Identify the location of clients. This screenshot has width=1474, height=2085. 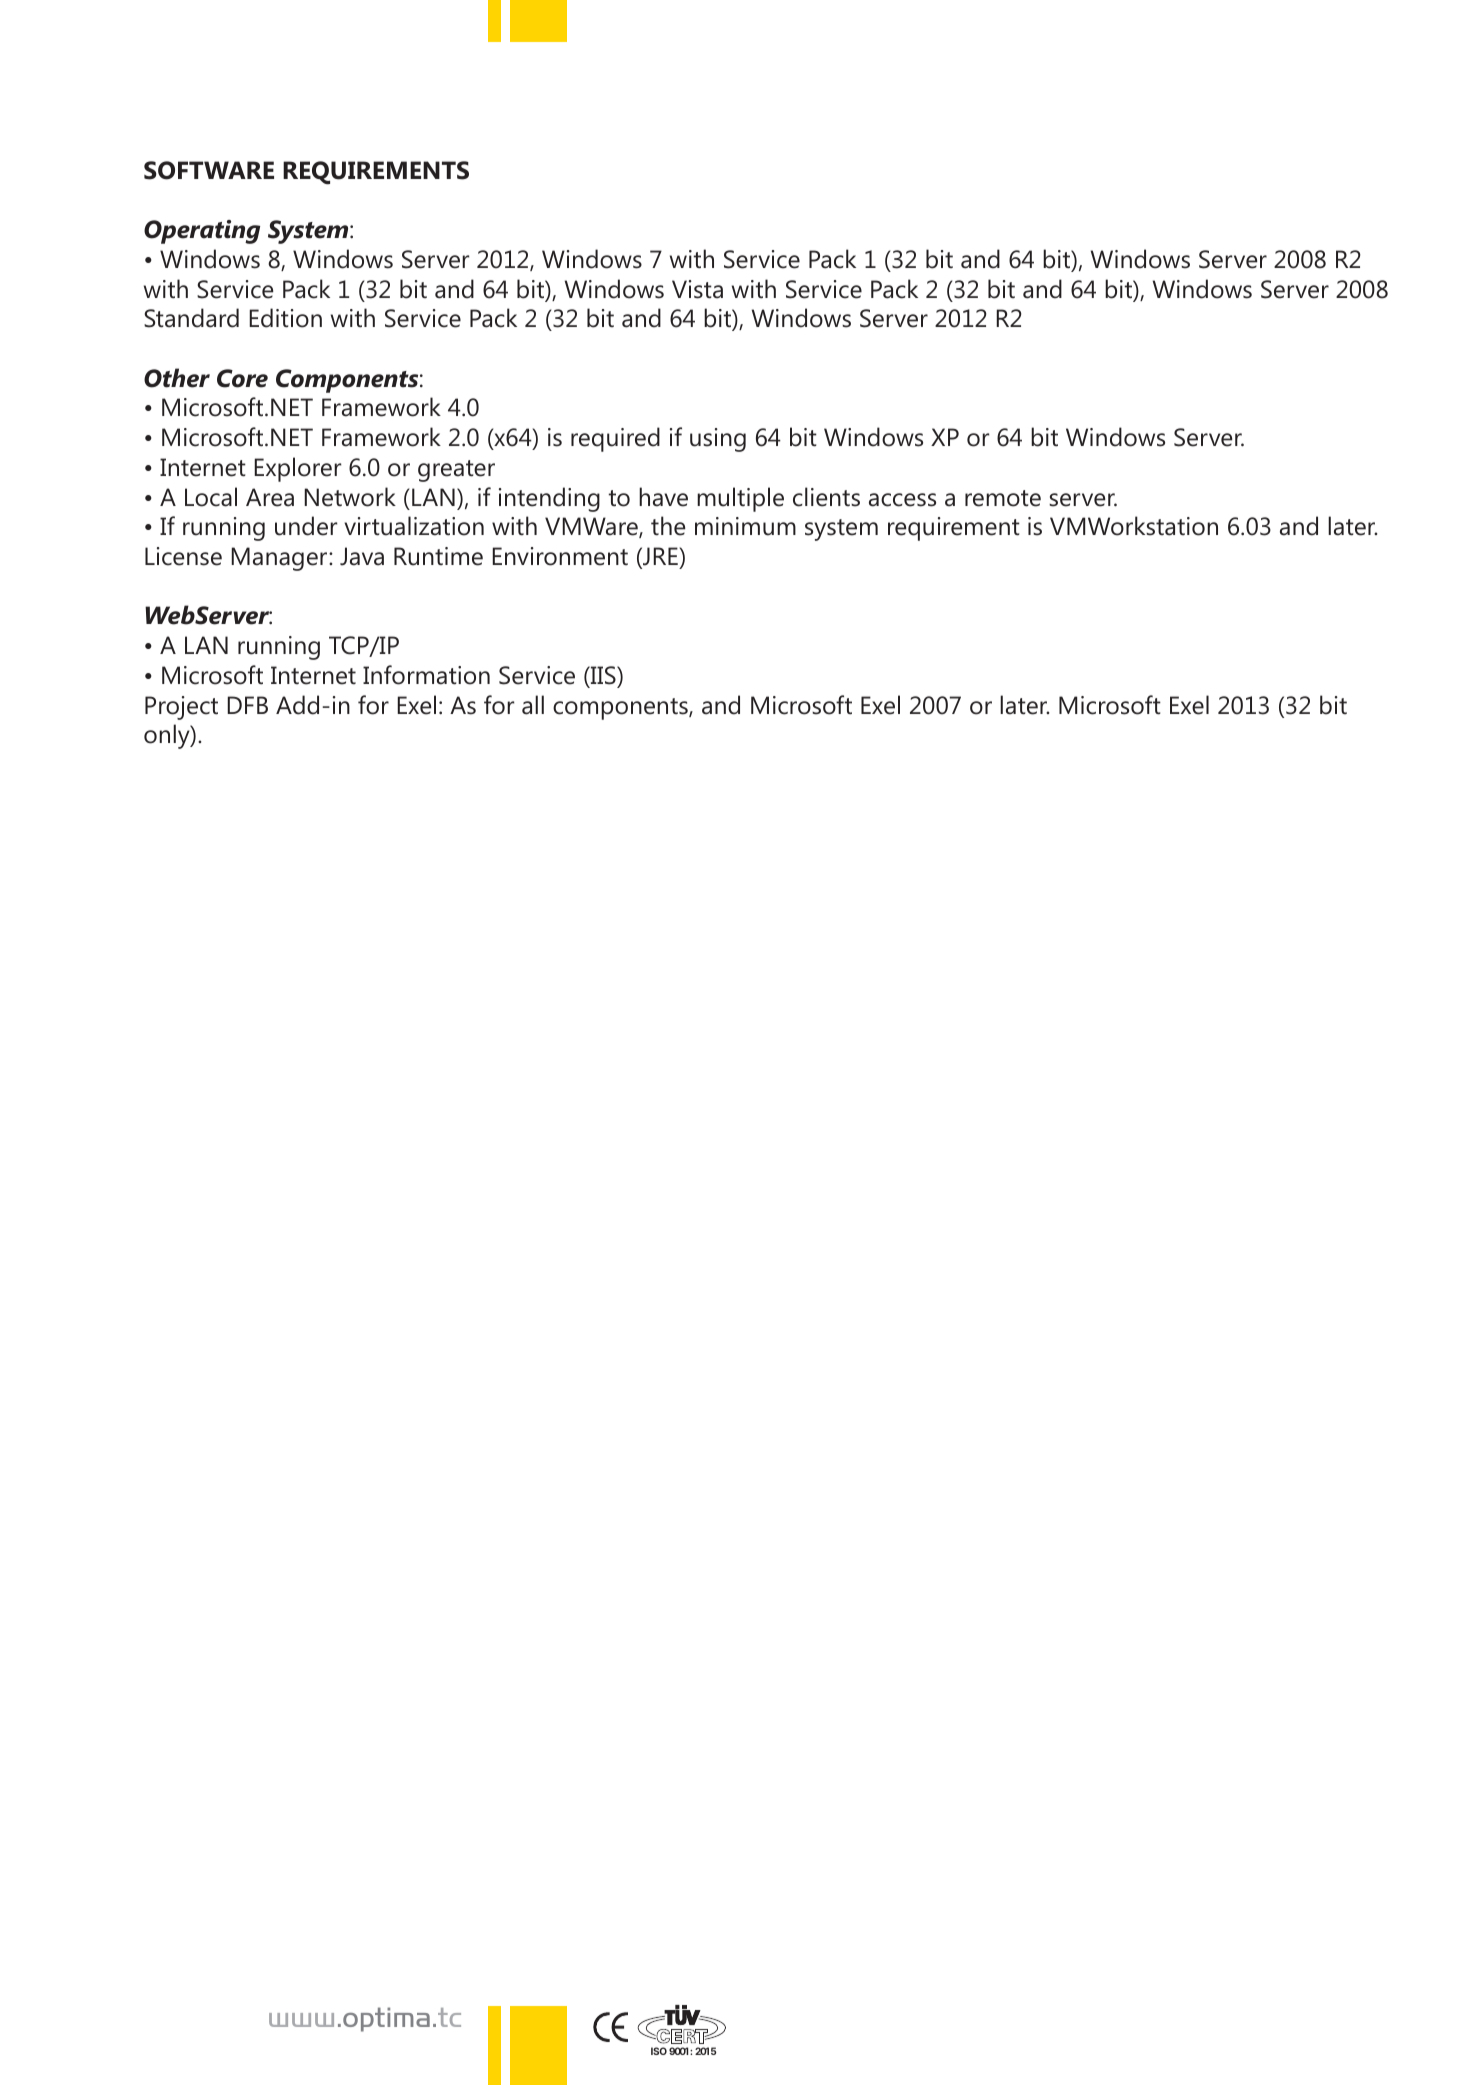
(826, 497).
